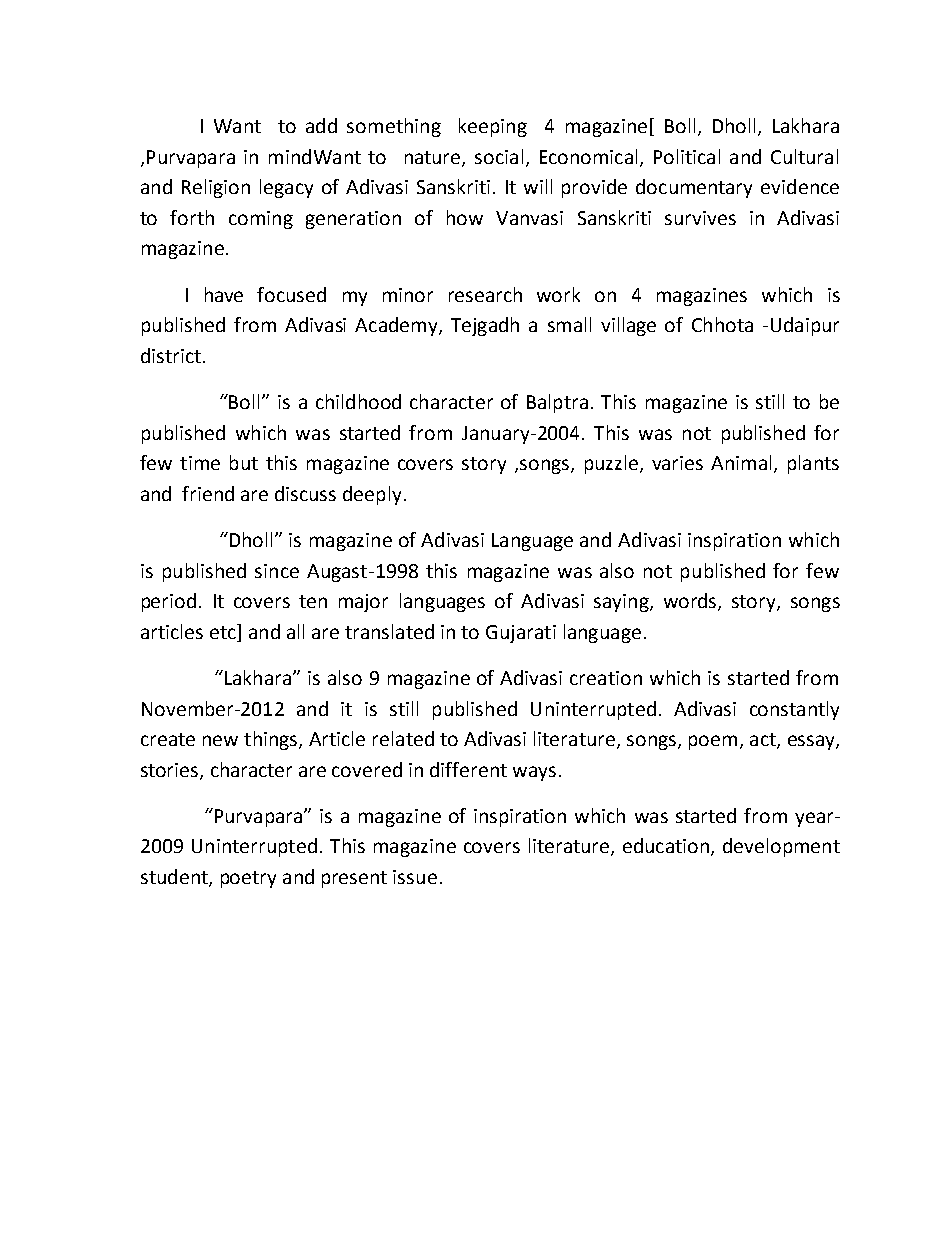  Describe the element at coordinates (216, 188) in the page. I see `Religion` at that location.
